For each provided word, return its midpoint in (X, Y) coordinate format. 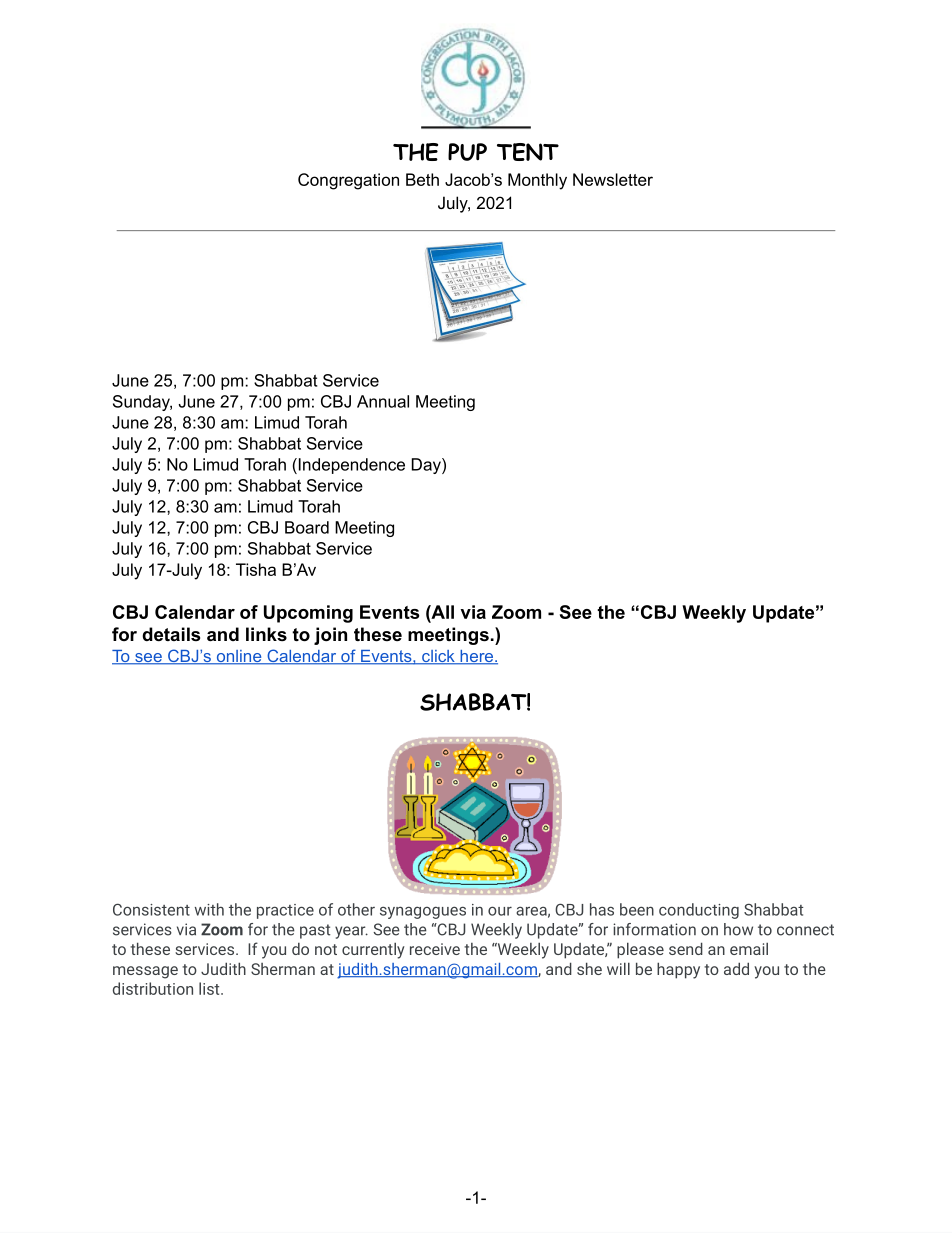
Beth (422, 179)
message (145, 972)
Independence (350, 466)
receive (435, 949)
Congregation (348, 181)
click (438, 657)
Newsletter (613, 179)
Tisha (256, 569)
